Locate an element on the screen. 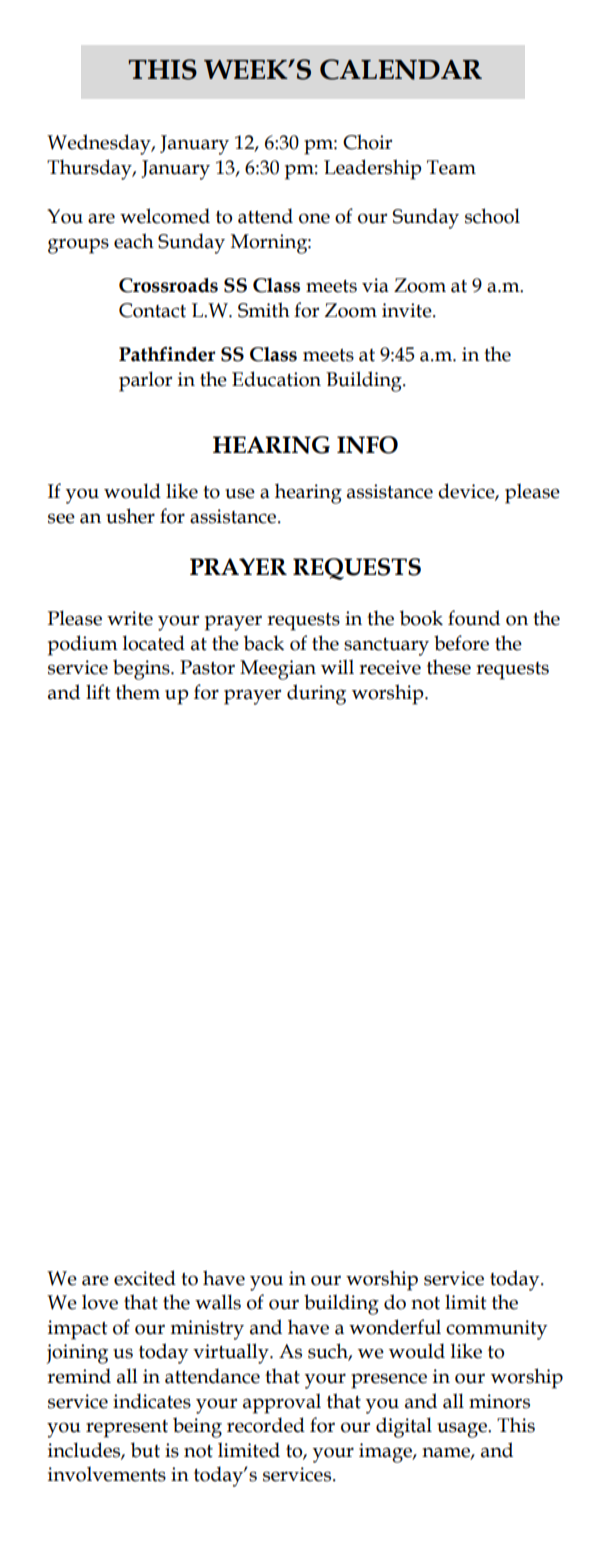 The height and width of the screenshot is (1568, 605). represent is located at coordinates (127, 1429).
